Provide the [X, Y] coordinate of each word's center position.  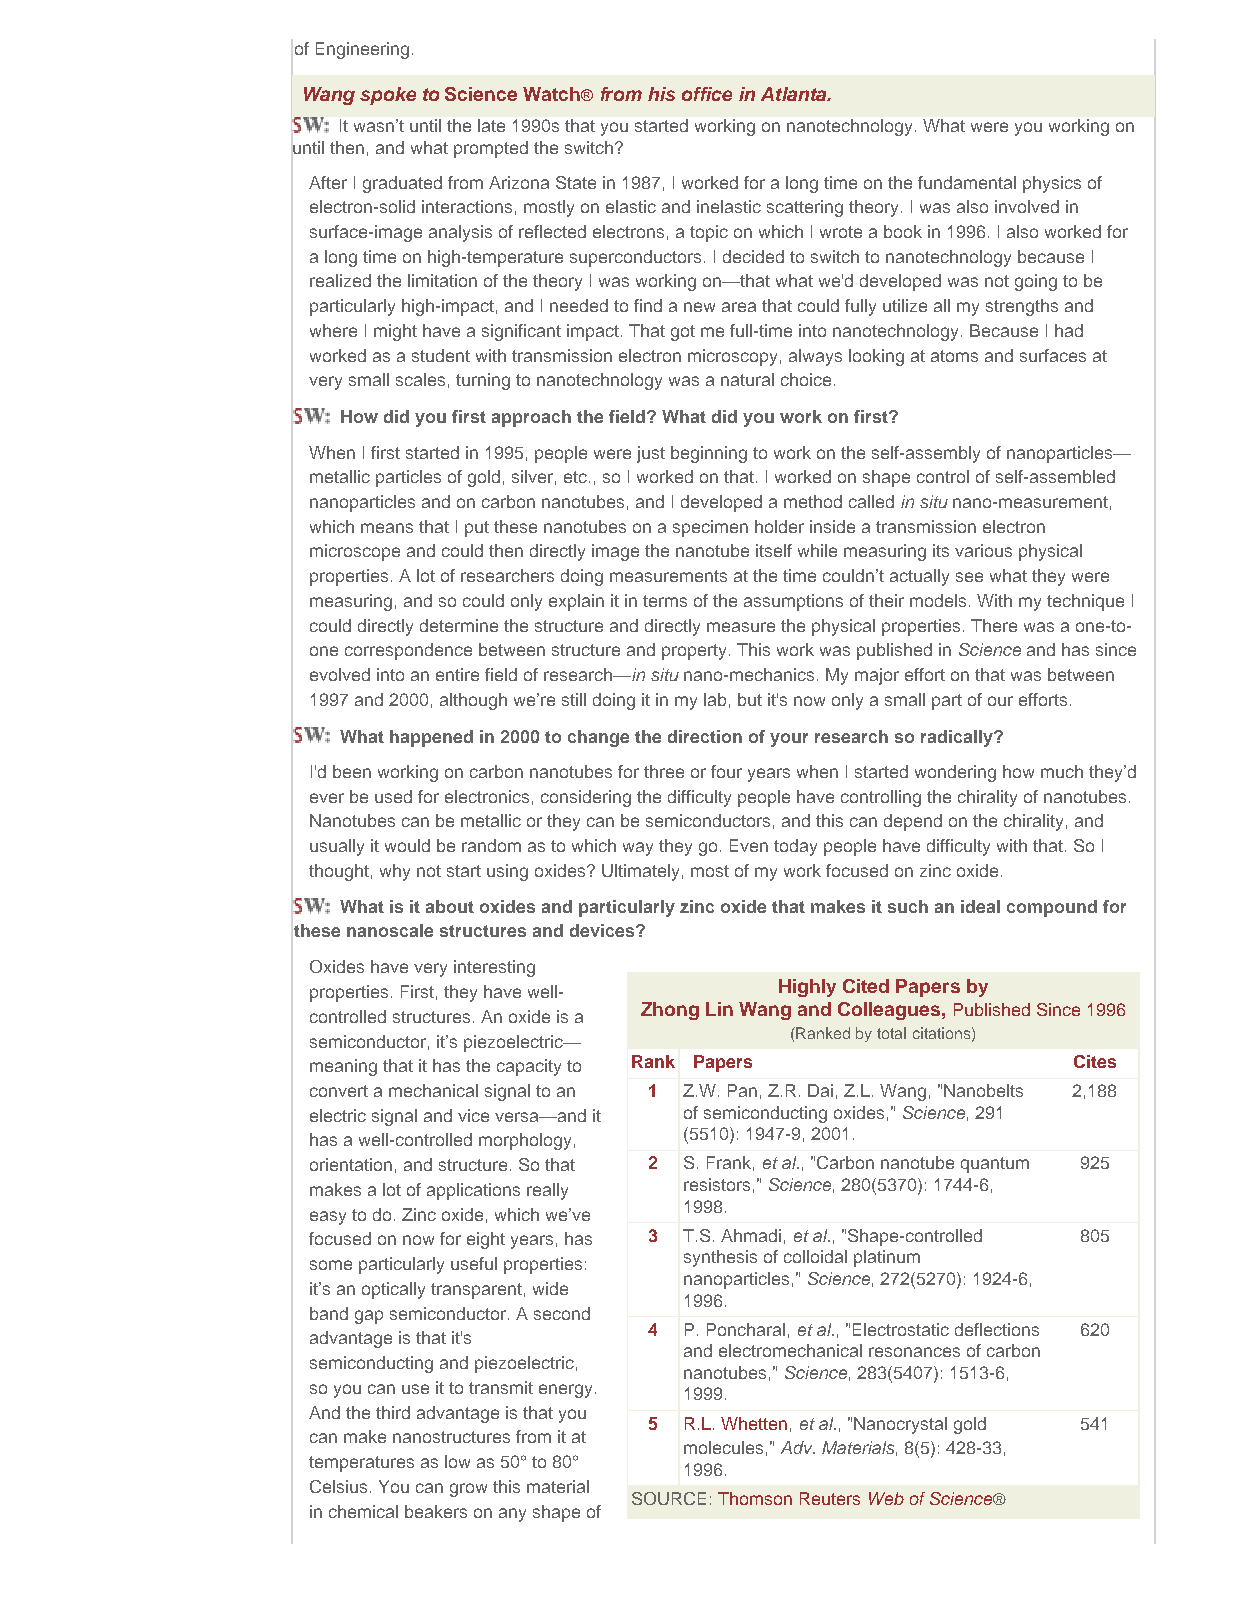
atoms [954, 356]
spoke [388, 96]
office [707, 94]
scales [420, 379]
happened [431, 738]
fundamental [967, 182]
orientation [351, 1164]
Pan [742, 1090]
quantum [995, 1165]
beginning [709, 454]
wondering [955, 773]
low [457, 1461]
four [726, 771]
